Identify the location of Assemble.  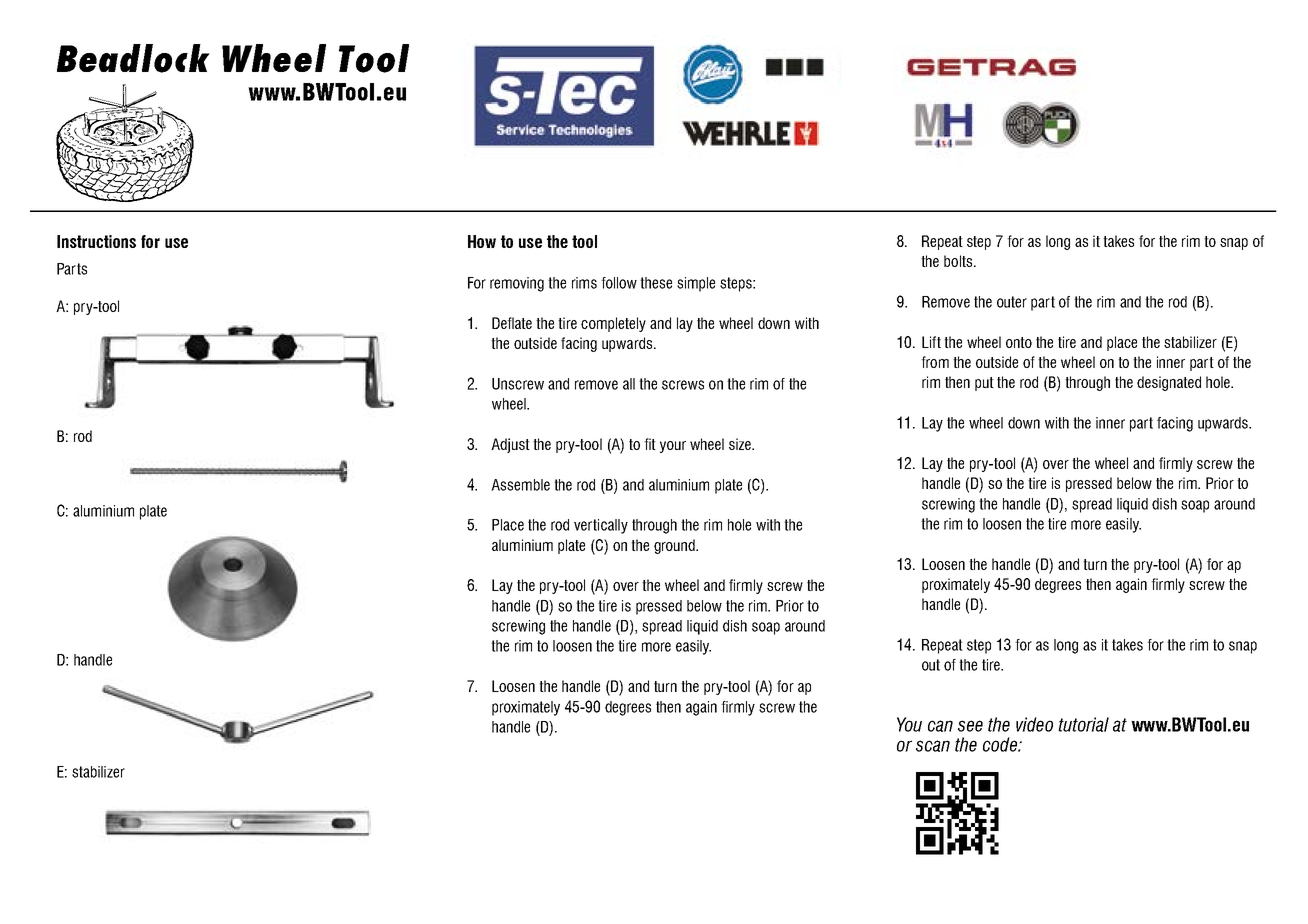
(520, 485).
